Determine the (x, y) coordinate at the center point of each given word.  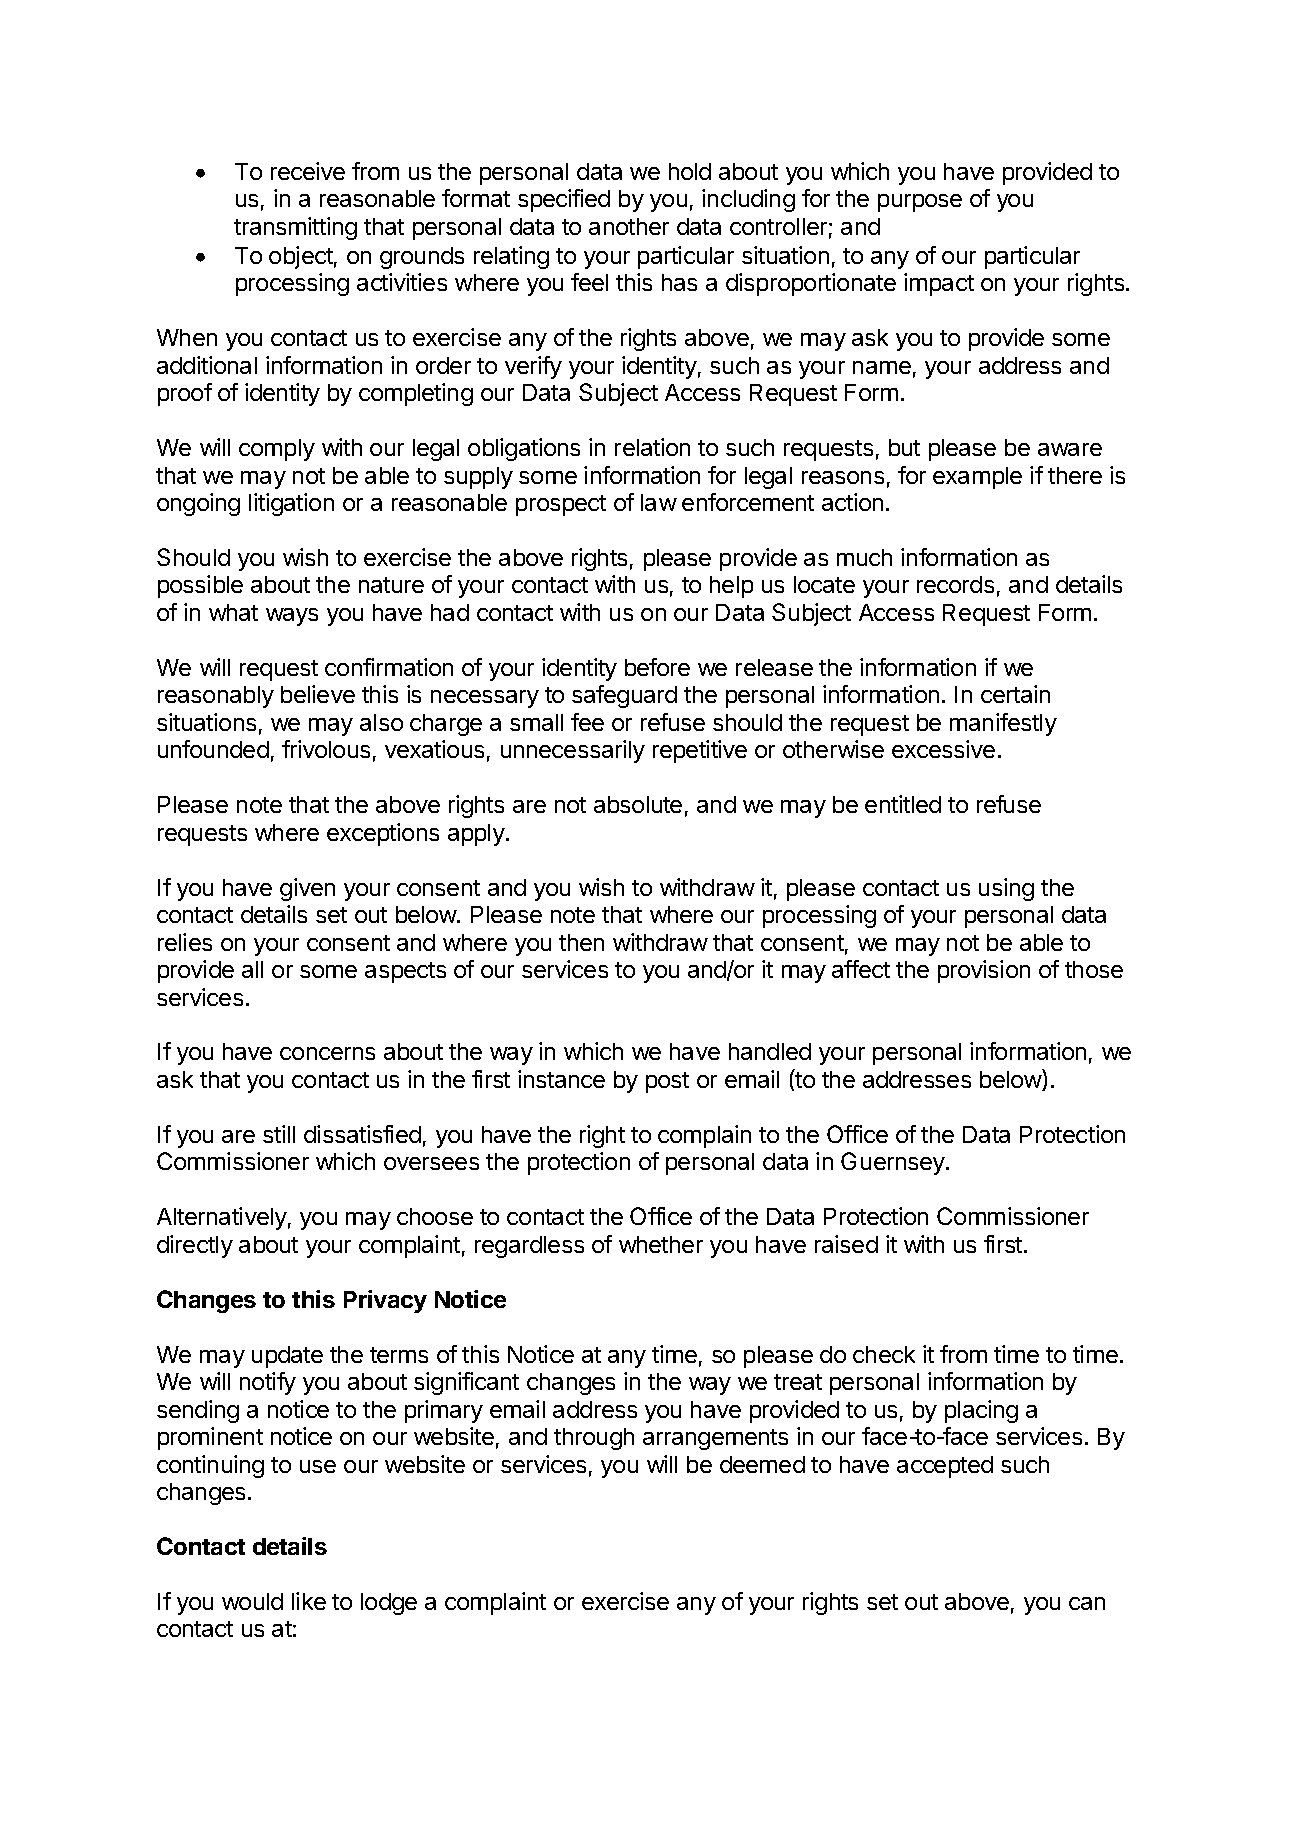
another (629, 226)
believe (318, 694)
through (594, 1439)
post (667, 1082)
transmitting (295, 228)
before (657, 667)
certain (1015, 694)
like (309, 1601)
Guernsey (894, 1163)
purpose (920, 203)
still (279, 1134)
